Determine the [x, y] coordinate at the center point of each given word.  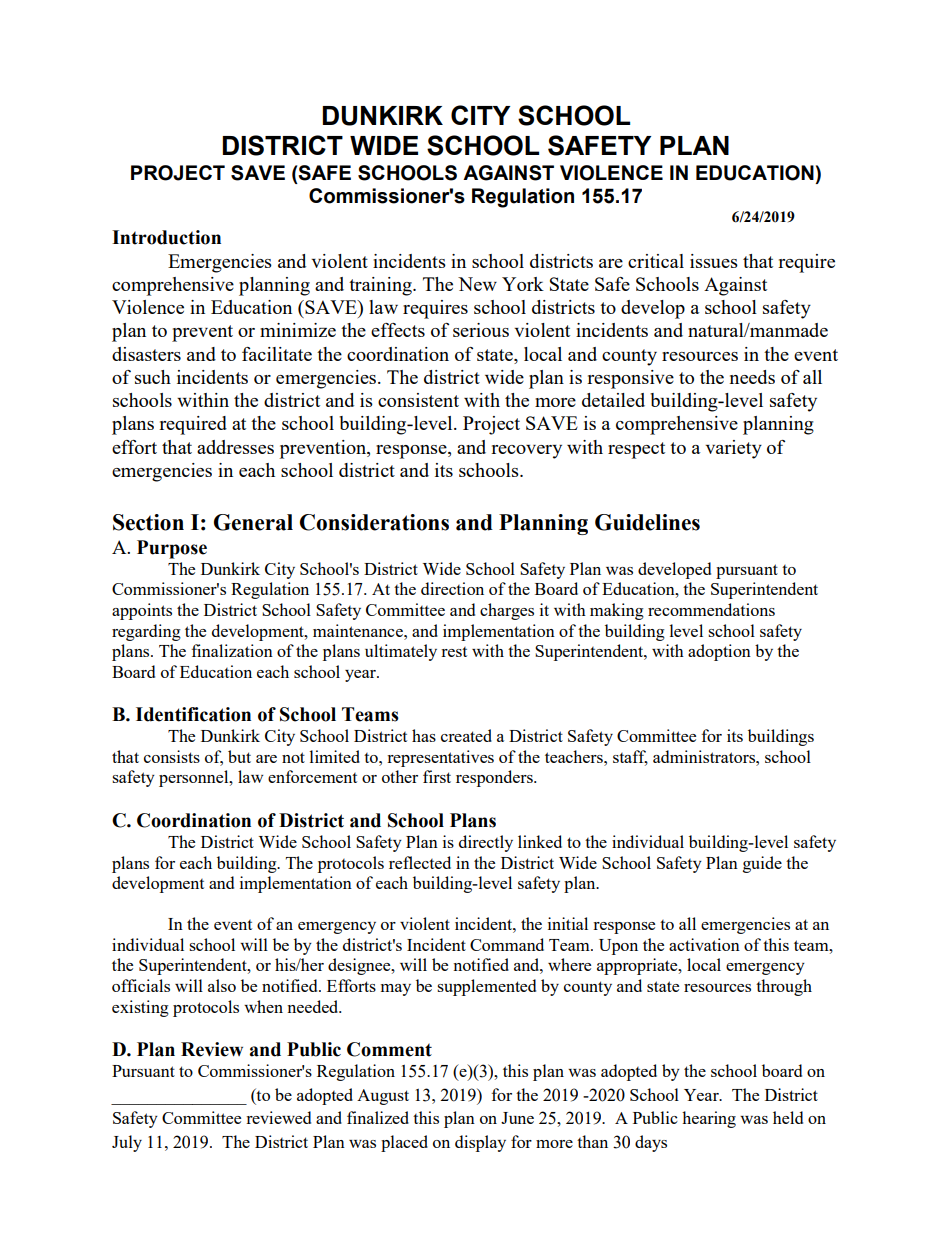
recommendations [711, 609]
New [477, 284]
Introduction [166, 237]
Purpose [172, 549]
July [127, 1143]
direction [452, 588]
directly [486, 843]
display [480, 1143]
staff [630, 757]
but [239, 756]
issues [714, 261]
